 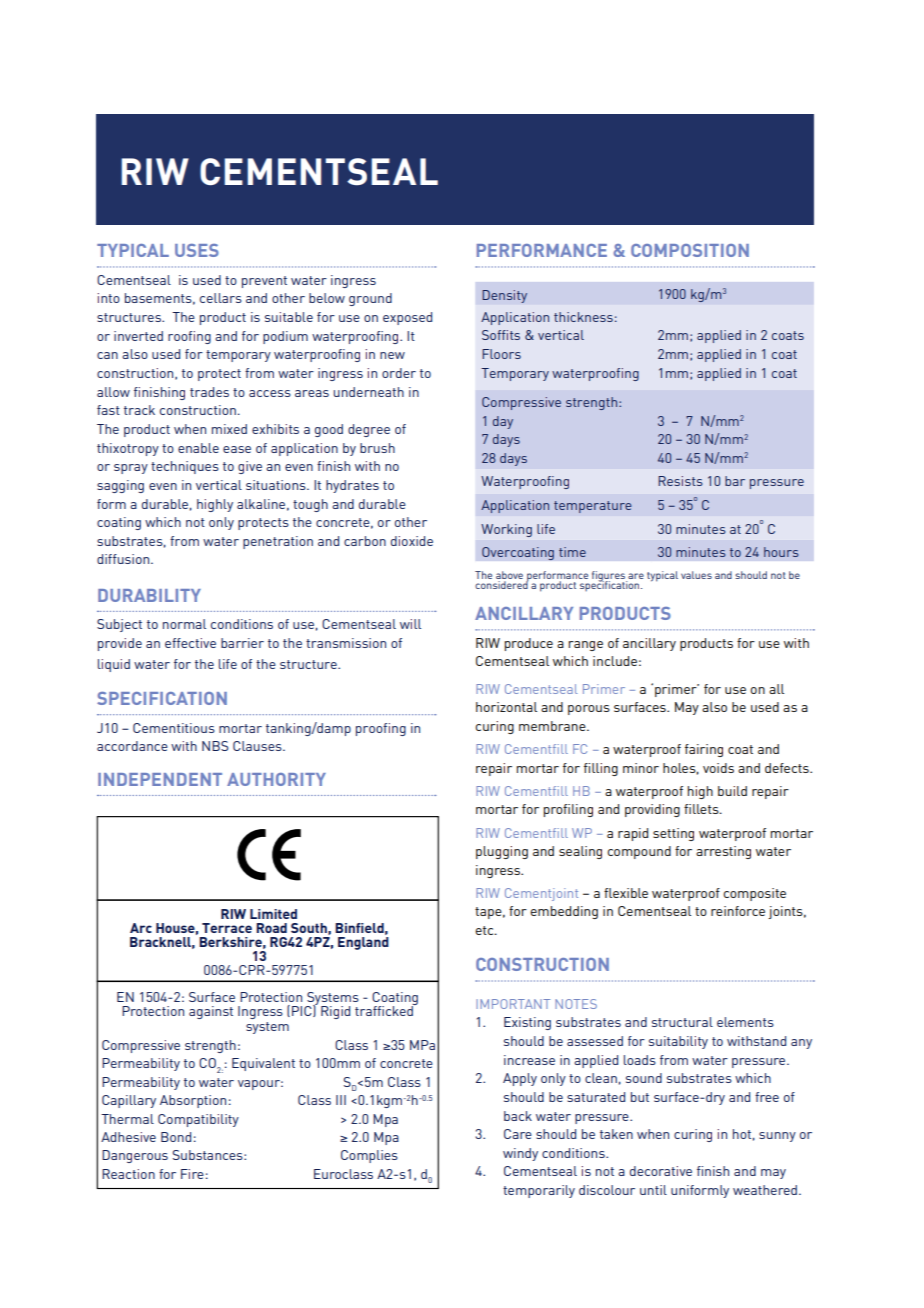 What do you see at coordinates (192, 1174) in the document?
I see `Fire` at bounding box center [192, 1174].
